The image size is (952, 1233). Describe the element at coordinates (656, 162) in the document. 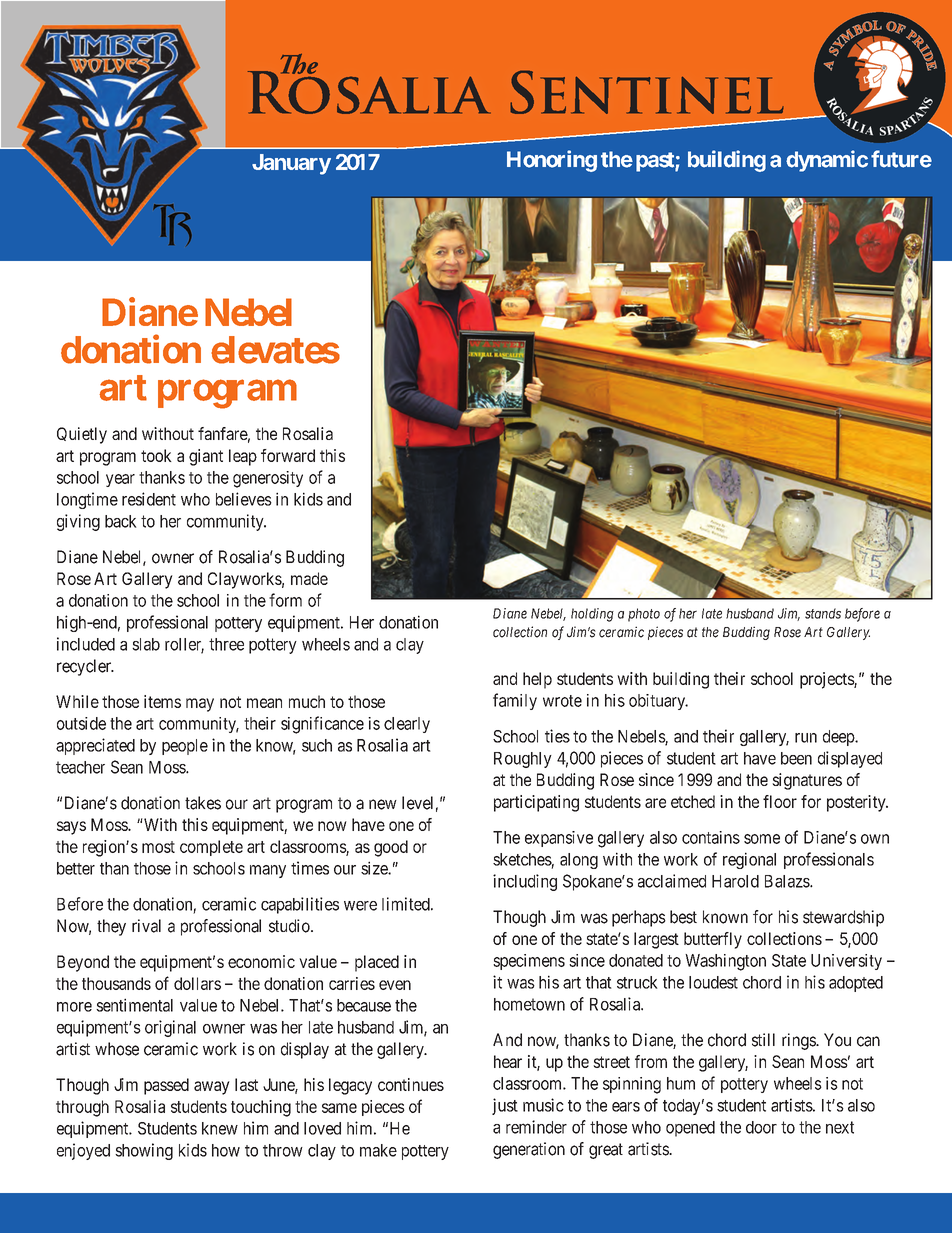

I see `past` at that location.
